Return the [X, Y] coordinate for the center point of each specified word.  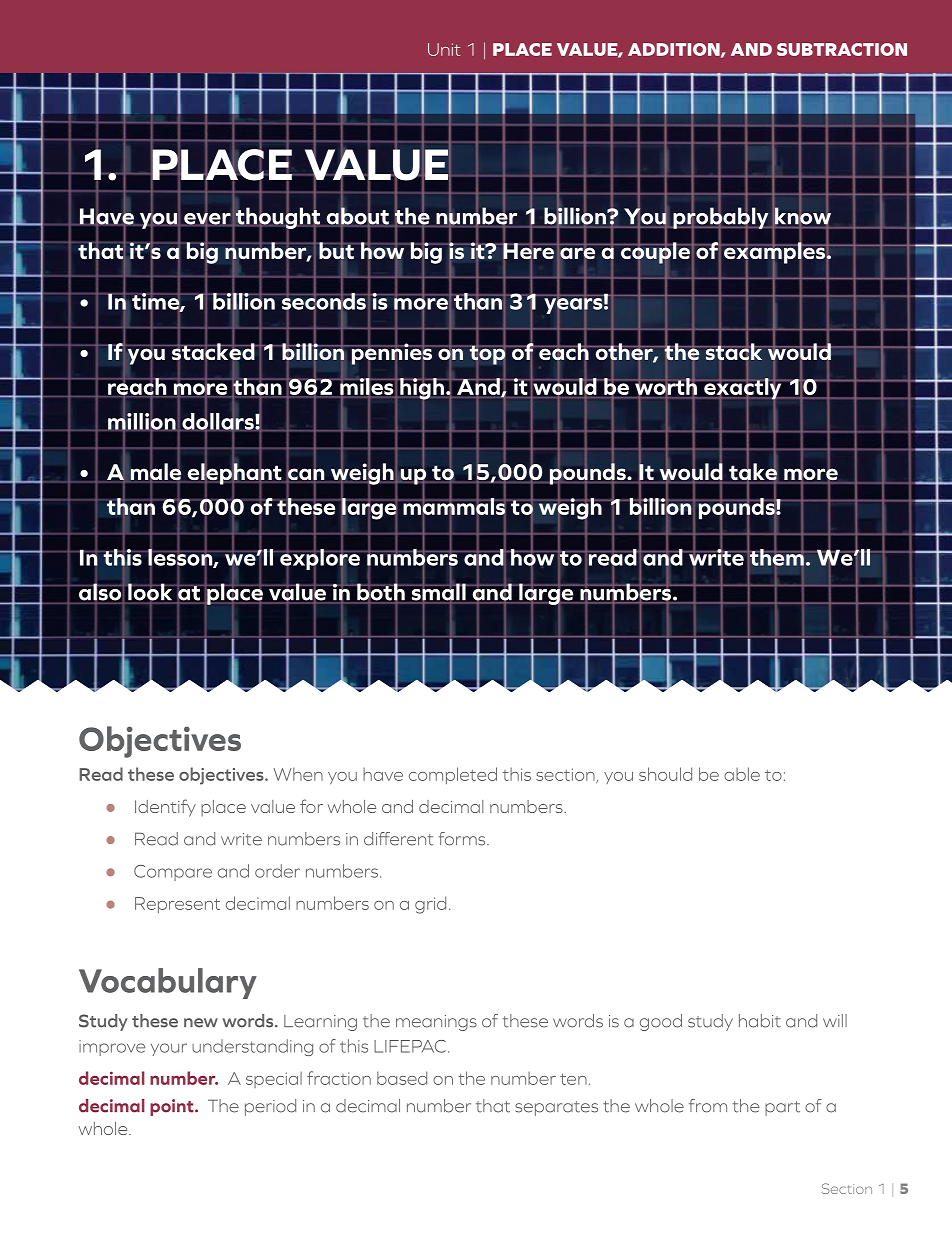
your [169, 1049]
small [438, 592]
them [776, 557]
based [402, 1078]
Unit [444, 49]
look [150, 592]
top [487, 355]
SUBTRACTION [842, 49]
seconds [324, 301]
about [359, 216]
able [742, 774]
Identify [165, 808]
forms [463, 839]
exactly [743, 389]
